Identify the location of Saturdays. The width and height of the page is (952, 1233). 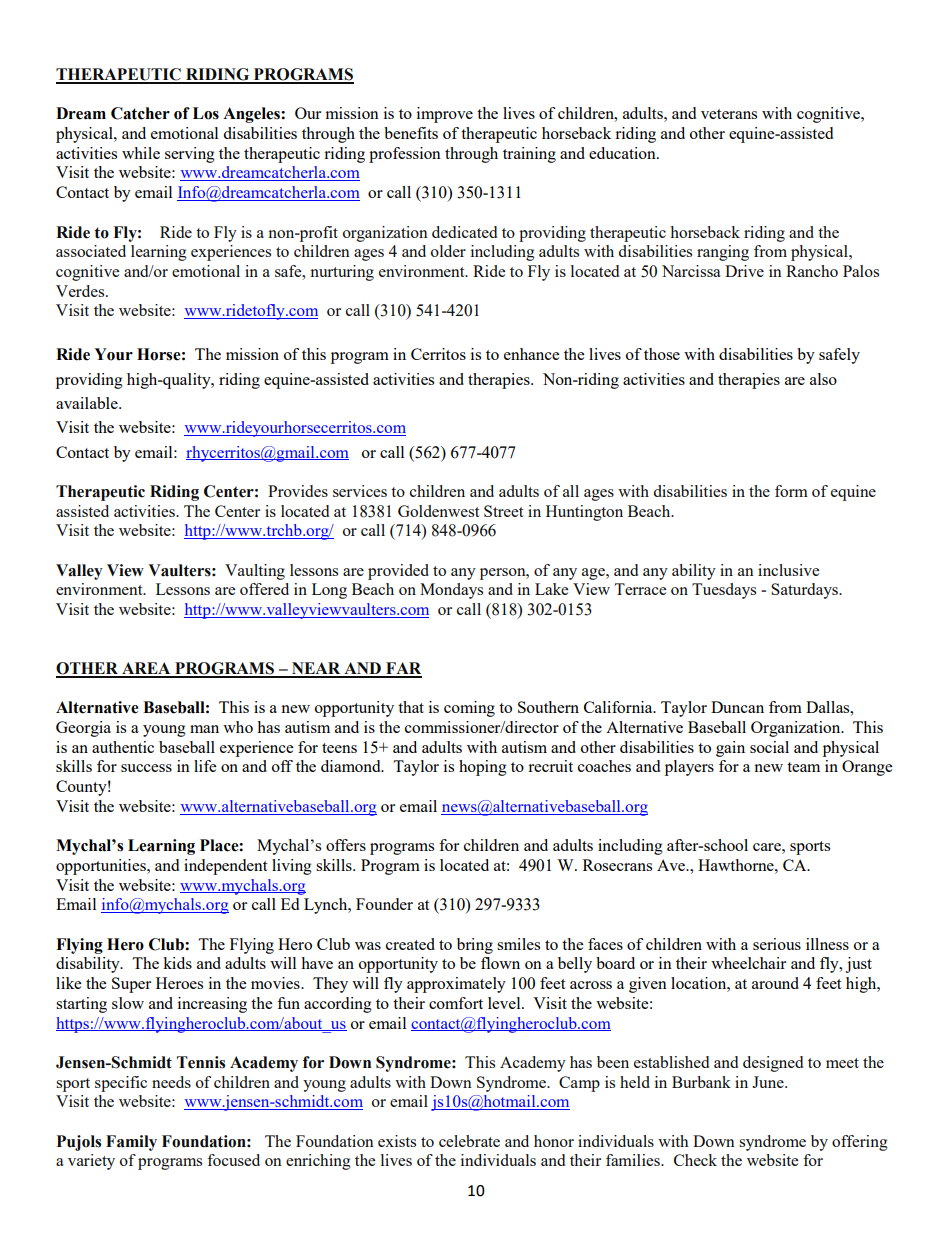
(805, 591).
